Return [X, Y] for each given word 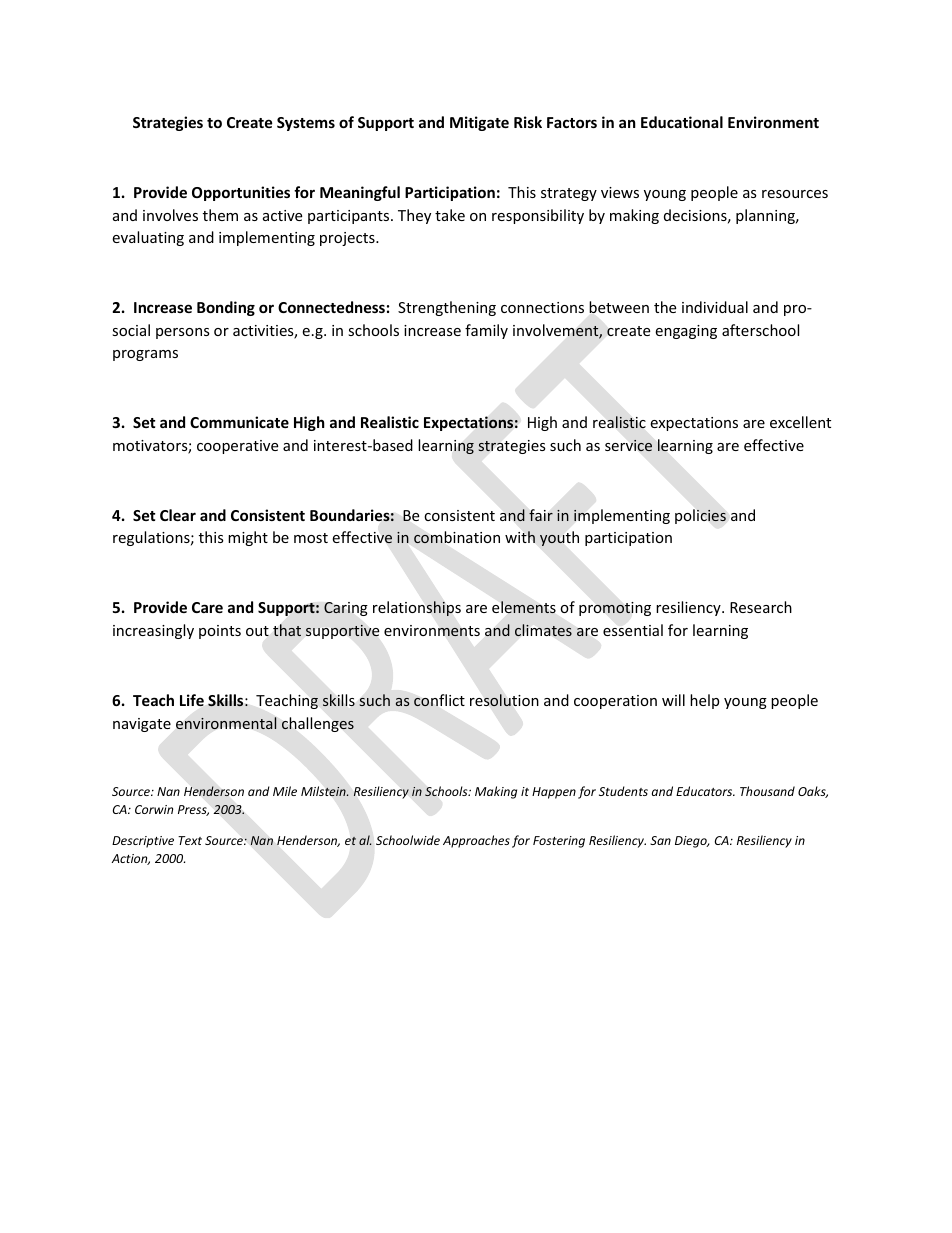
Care [207, 607]
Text [190, 840]
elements [524, 607]
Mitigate [479, 123]
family [486, 331]
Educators [705, 791]
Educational [682, 122]
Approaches [476, 841]
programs [145, 355]
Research [761, 607]
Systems [306, 124]
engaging [686, 332]
